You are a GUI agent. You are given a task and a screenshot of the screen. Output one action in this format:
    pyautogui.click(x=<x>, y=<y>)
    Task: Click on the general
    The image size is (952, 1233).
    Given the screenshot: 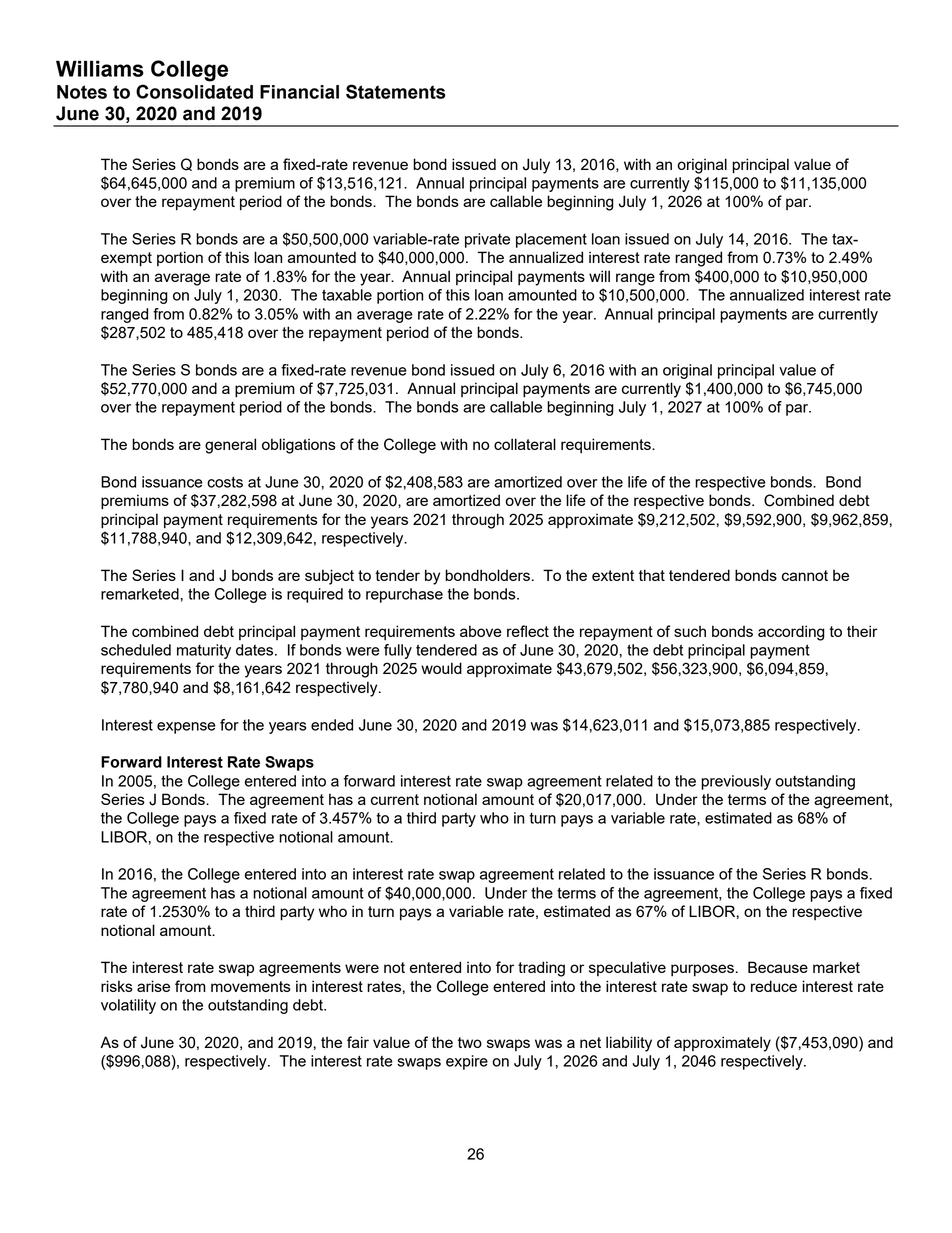 What is the action you would take?
    pyautogui.click(x=230, y=446)
